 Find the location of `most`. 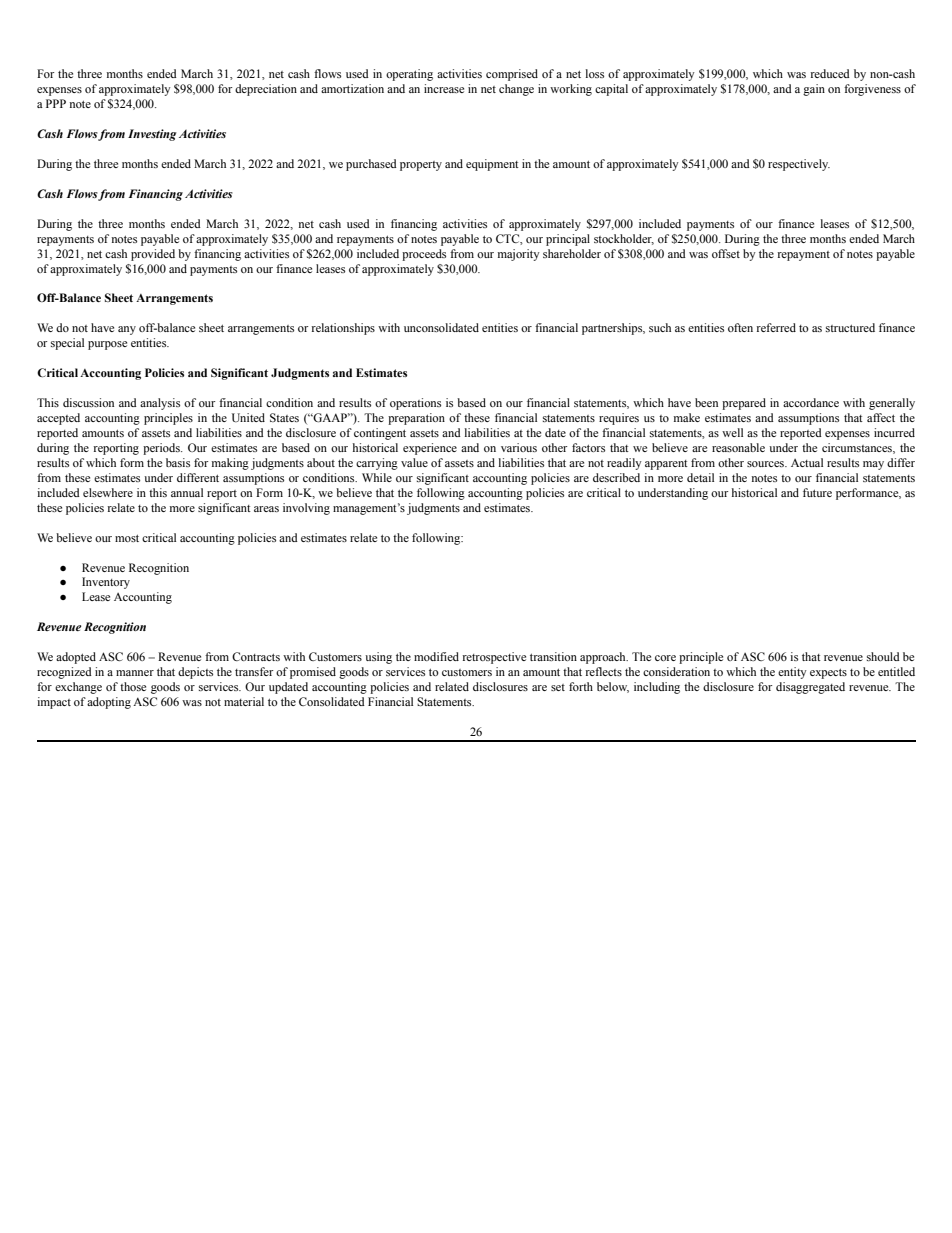

most is located at coordinates (127, 538).
